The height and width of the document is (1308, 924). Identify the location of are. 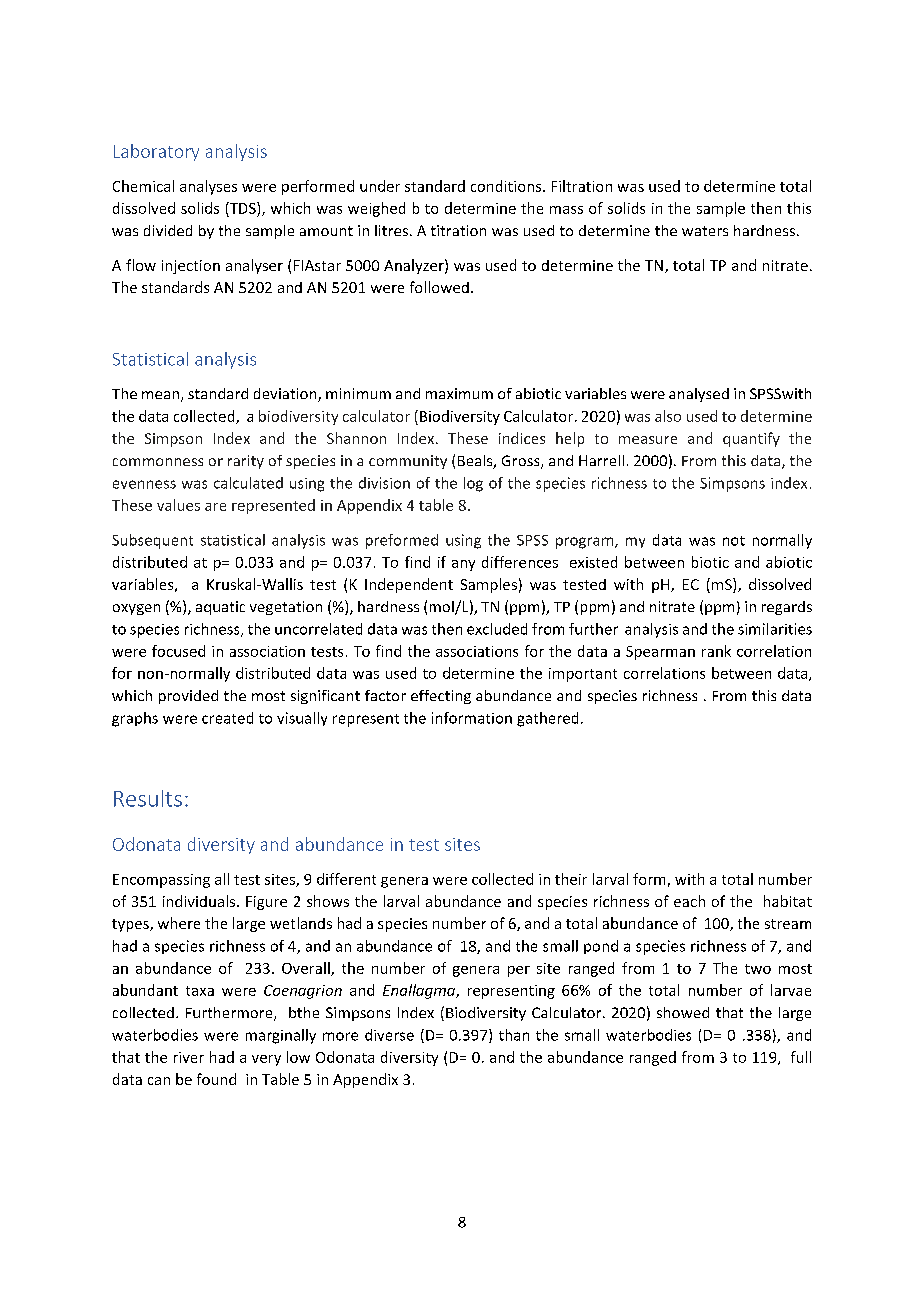
(215, 507).
